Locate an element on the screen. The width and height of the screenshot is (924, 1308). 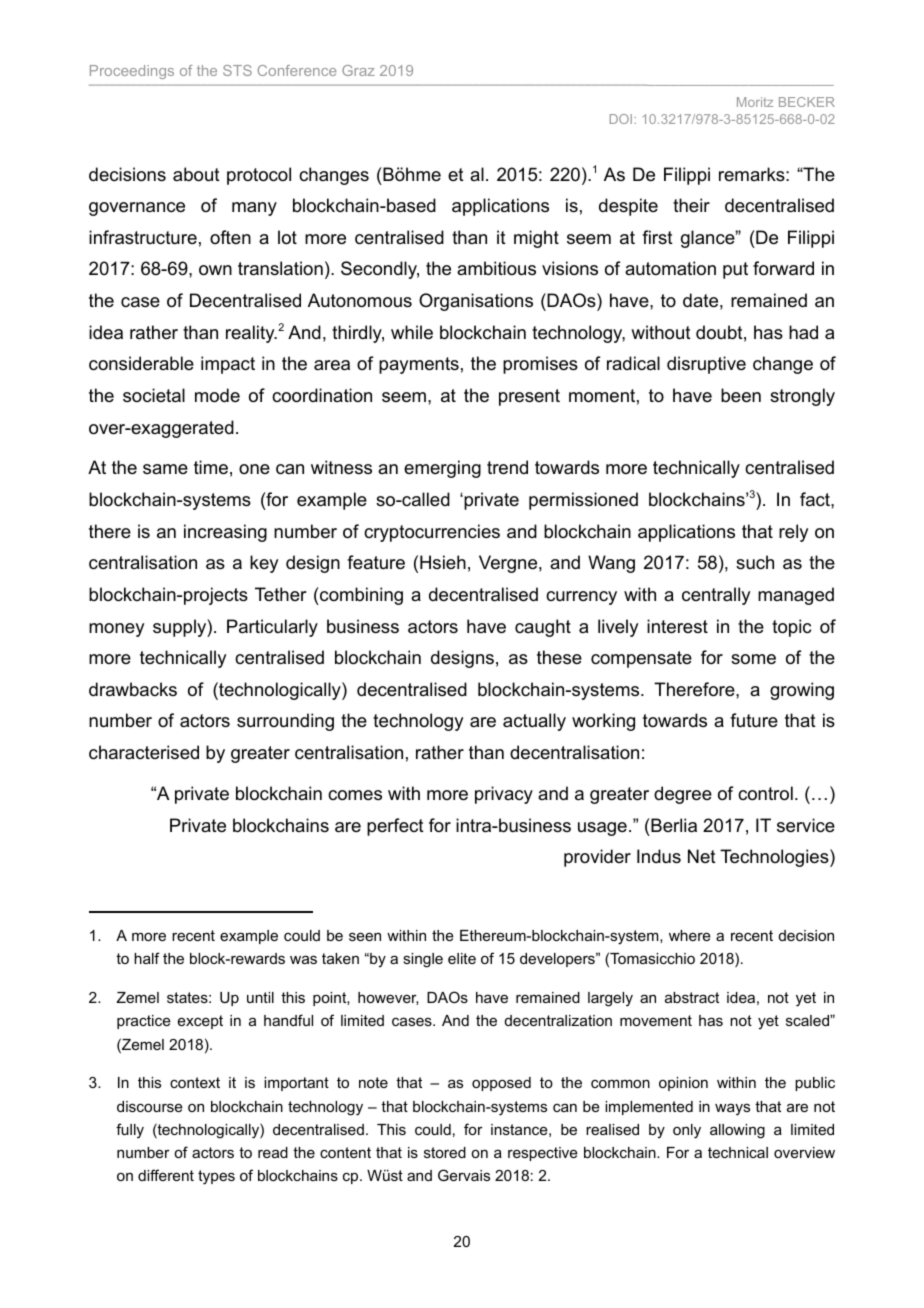
Graz is located at coordinates (358, 70).
